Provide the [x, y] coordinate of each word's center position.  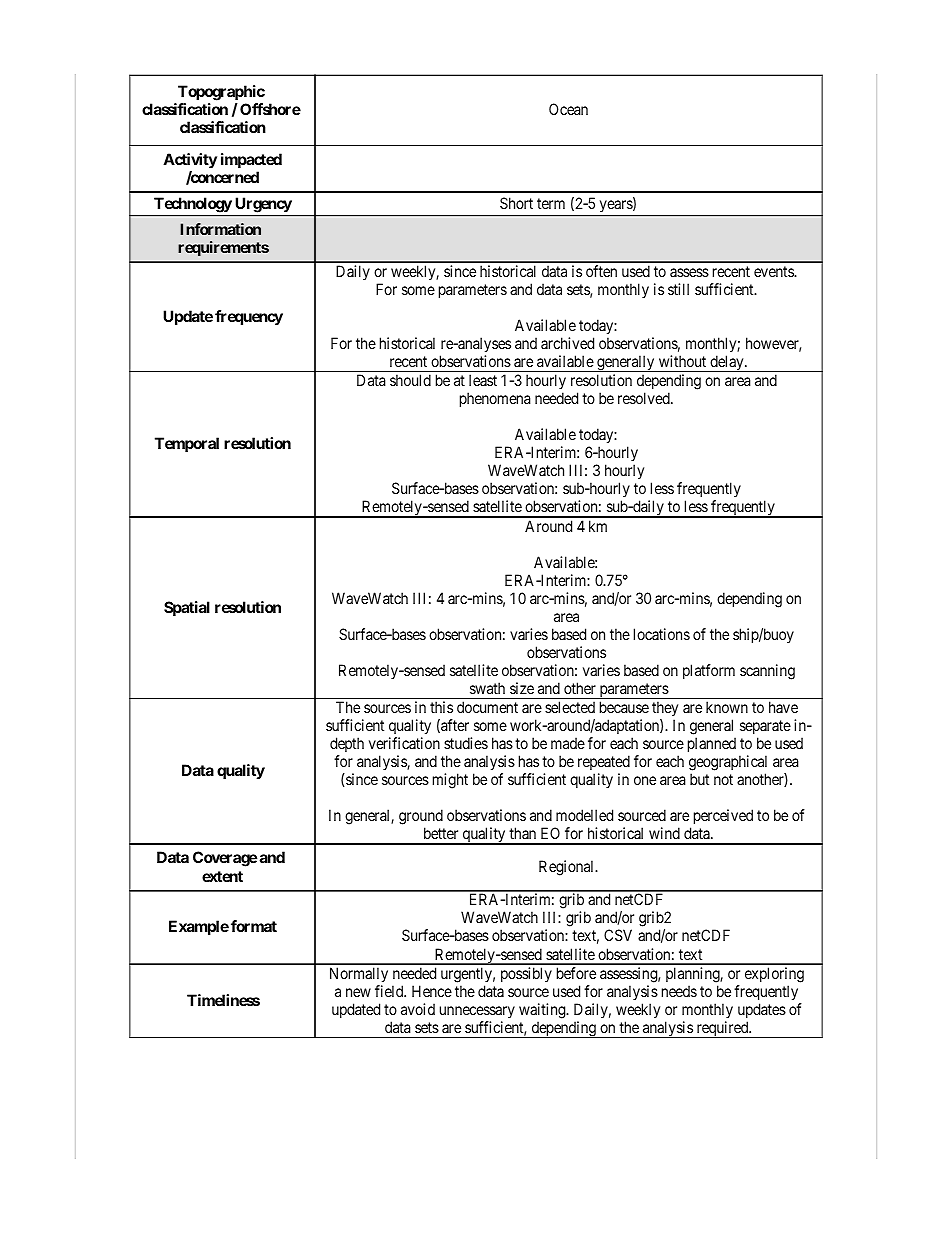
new [358, 992]
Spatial [187, 608]
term [551, 203]
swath [487, 688]
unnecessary [477, 1012]
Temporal [187, 444]
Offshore [270, 109]
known [727, 707]
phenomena [495, 399]
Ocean [568, 109]
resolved [645, 398]
